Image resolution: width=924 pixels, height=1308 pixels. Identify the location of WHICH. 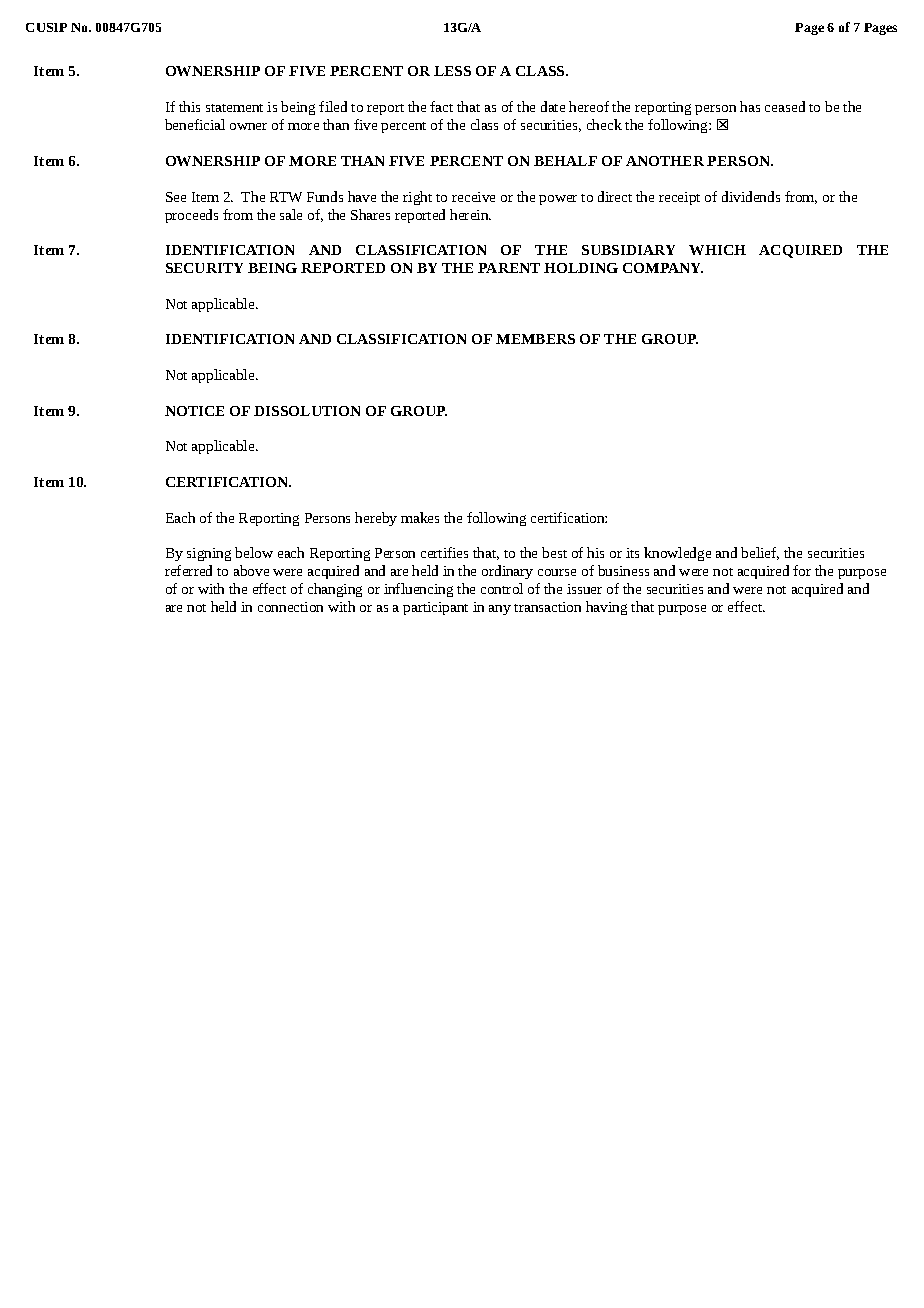
(717, 250).
